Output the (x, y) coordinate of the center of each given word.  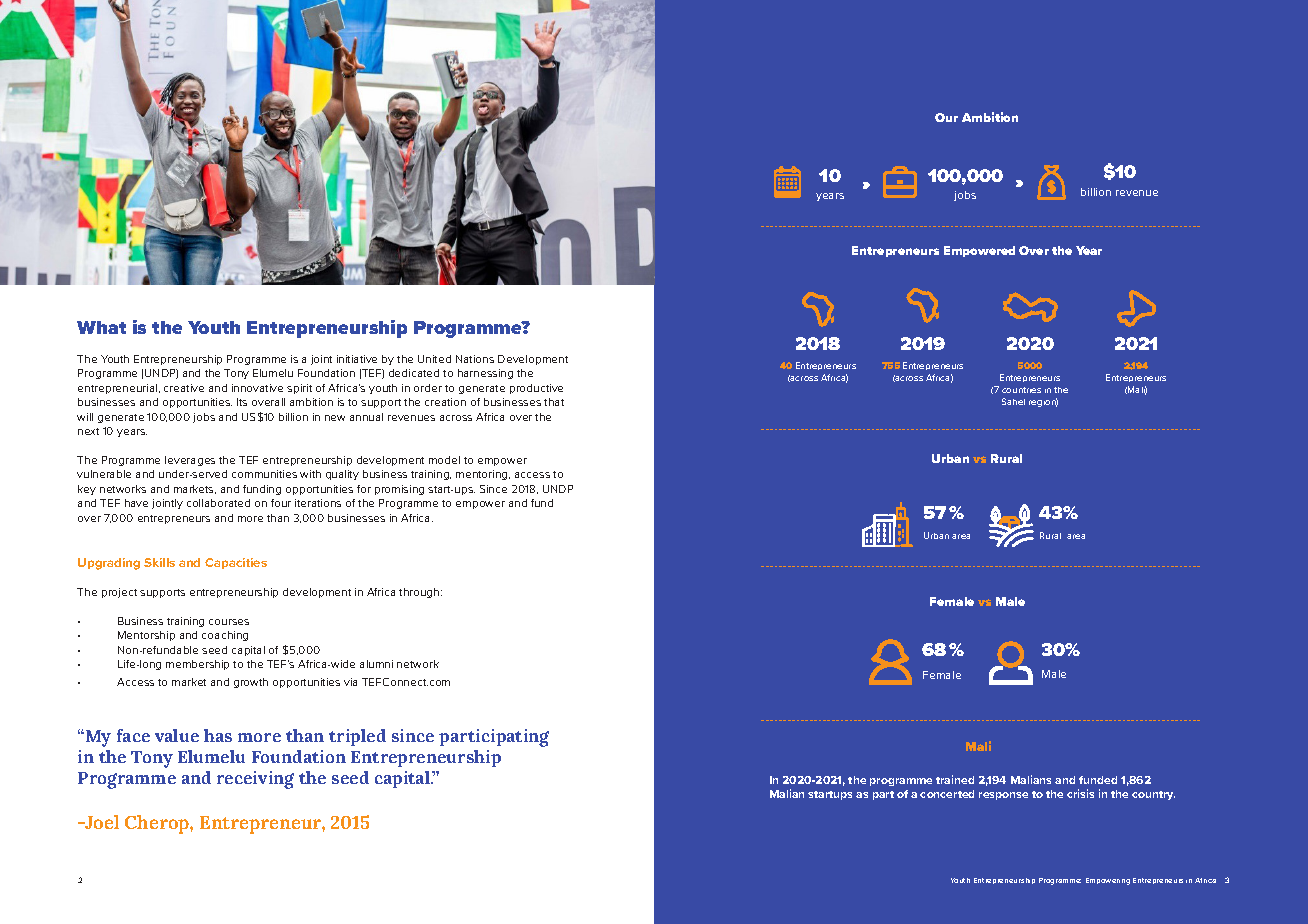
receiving (255, 780)
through (420, 593)
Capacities (236, 563)
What (101, 327)
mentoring (483, 475)
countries (1021, 390)
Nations (475, 359)
